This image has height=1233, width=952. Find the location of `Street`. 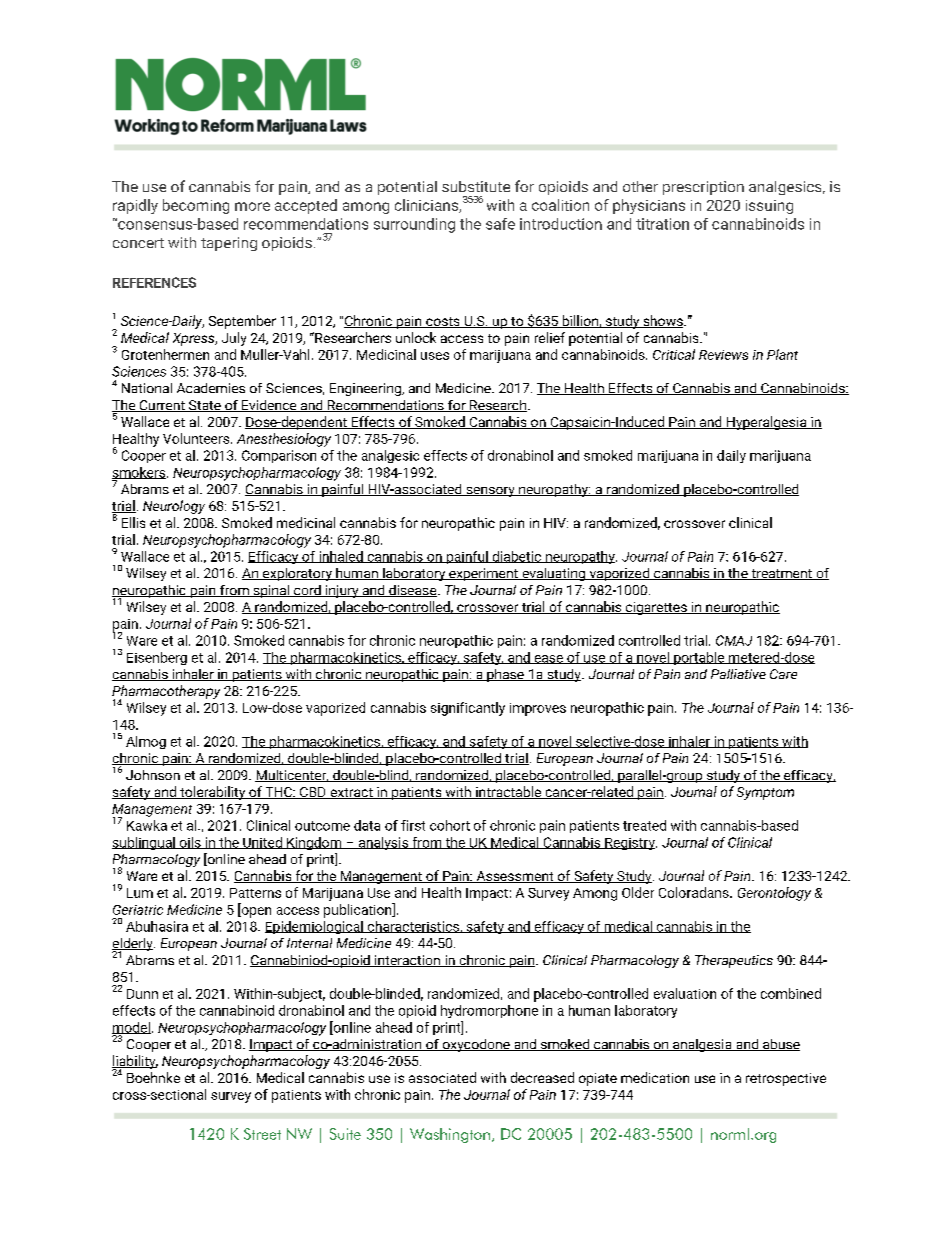

Street is located at coordinates (262, 1134).
